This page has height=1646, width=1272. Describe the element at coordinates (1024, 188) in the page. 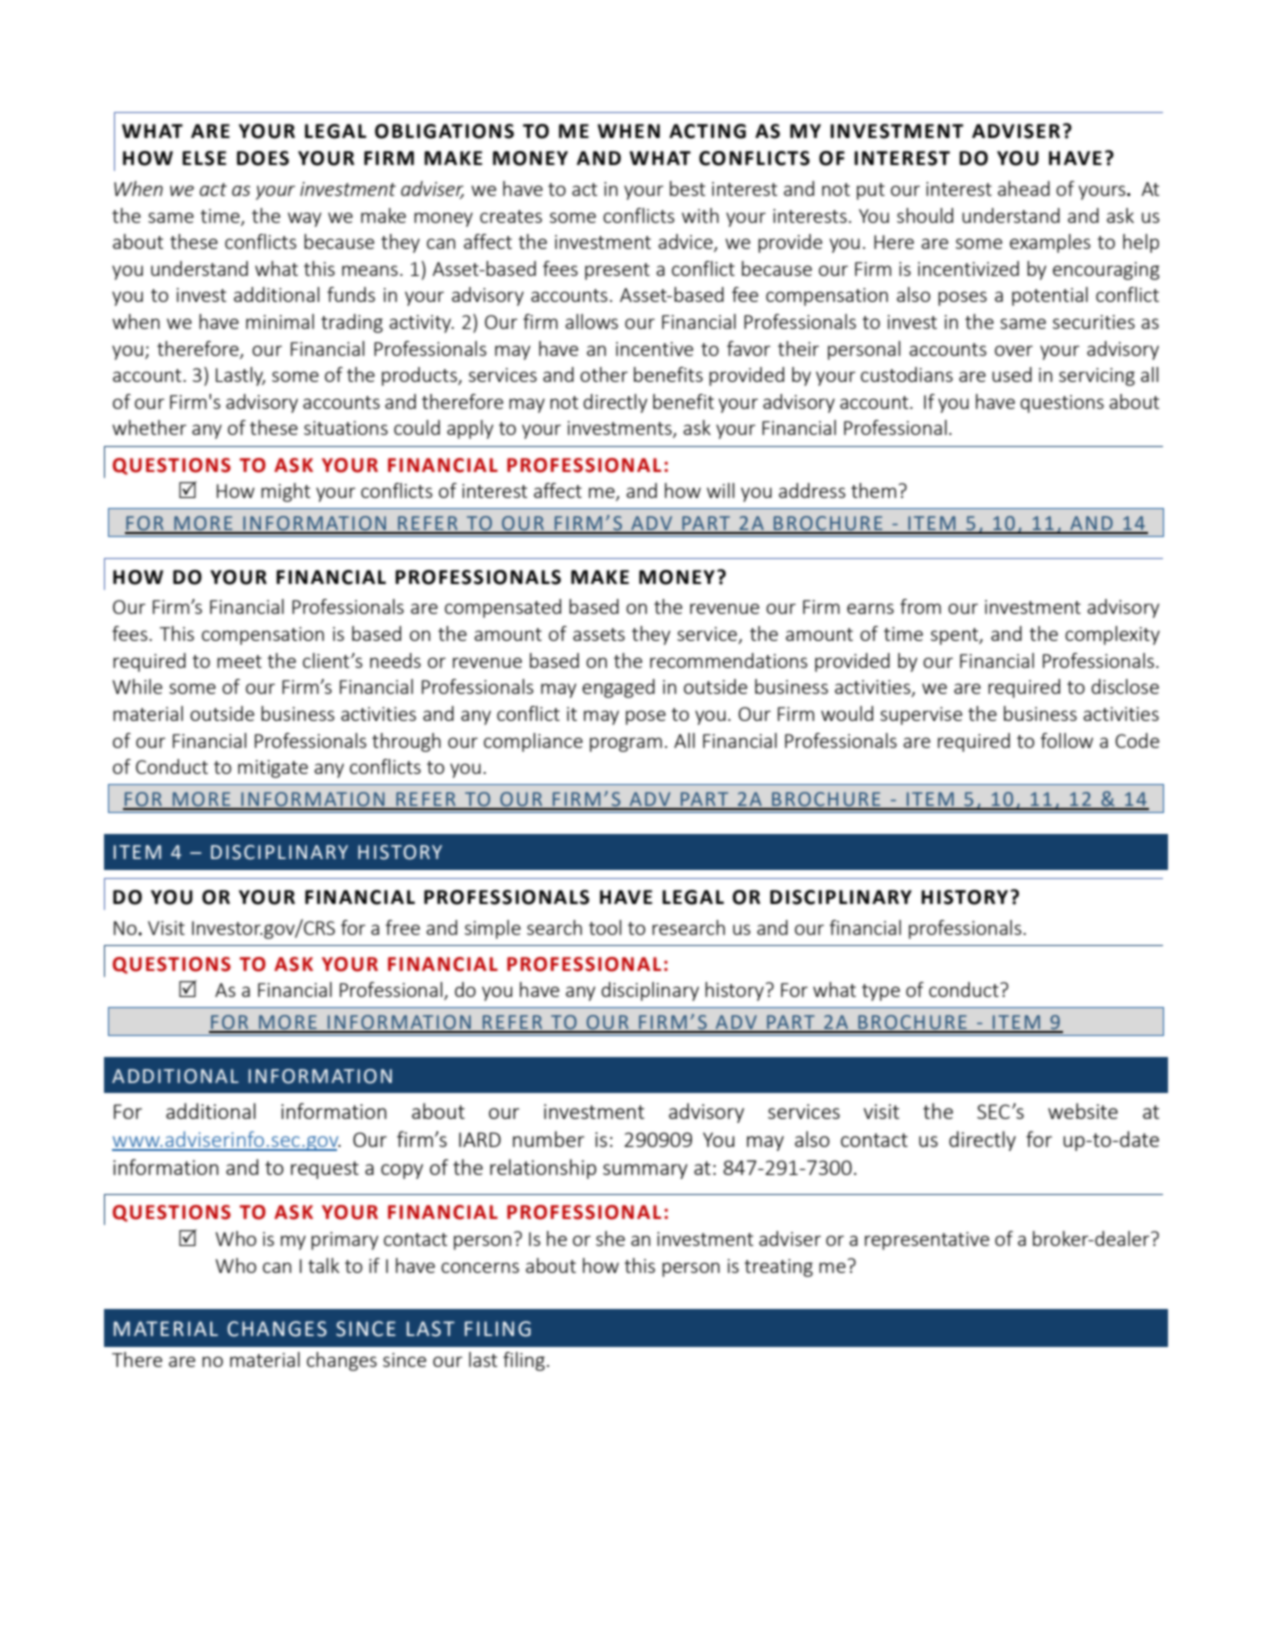

I see `ahead` at that location.
